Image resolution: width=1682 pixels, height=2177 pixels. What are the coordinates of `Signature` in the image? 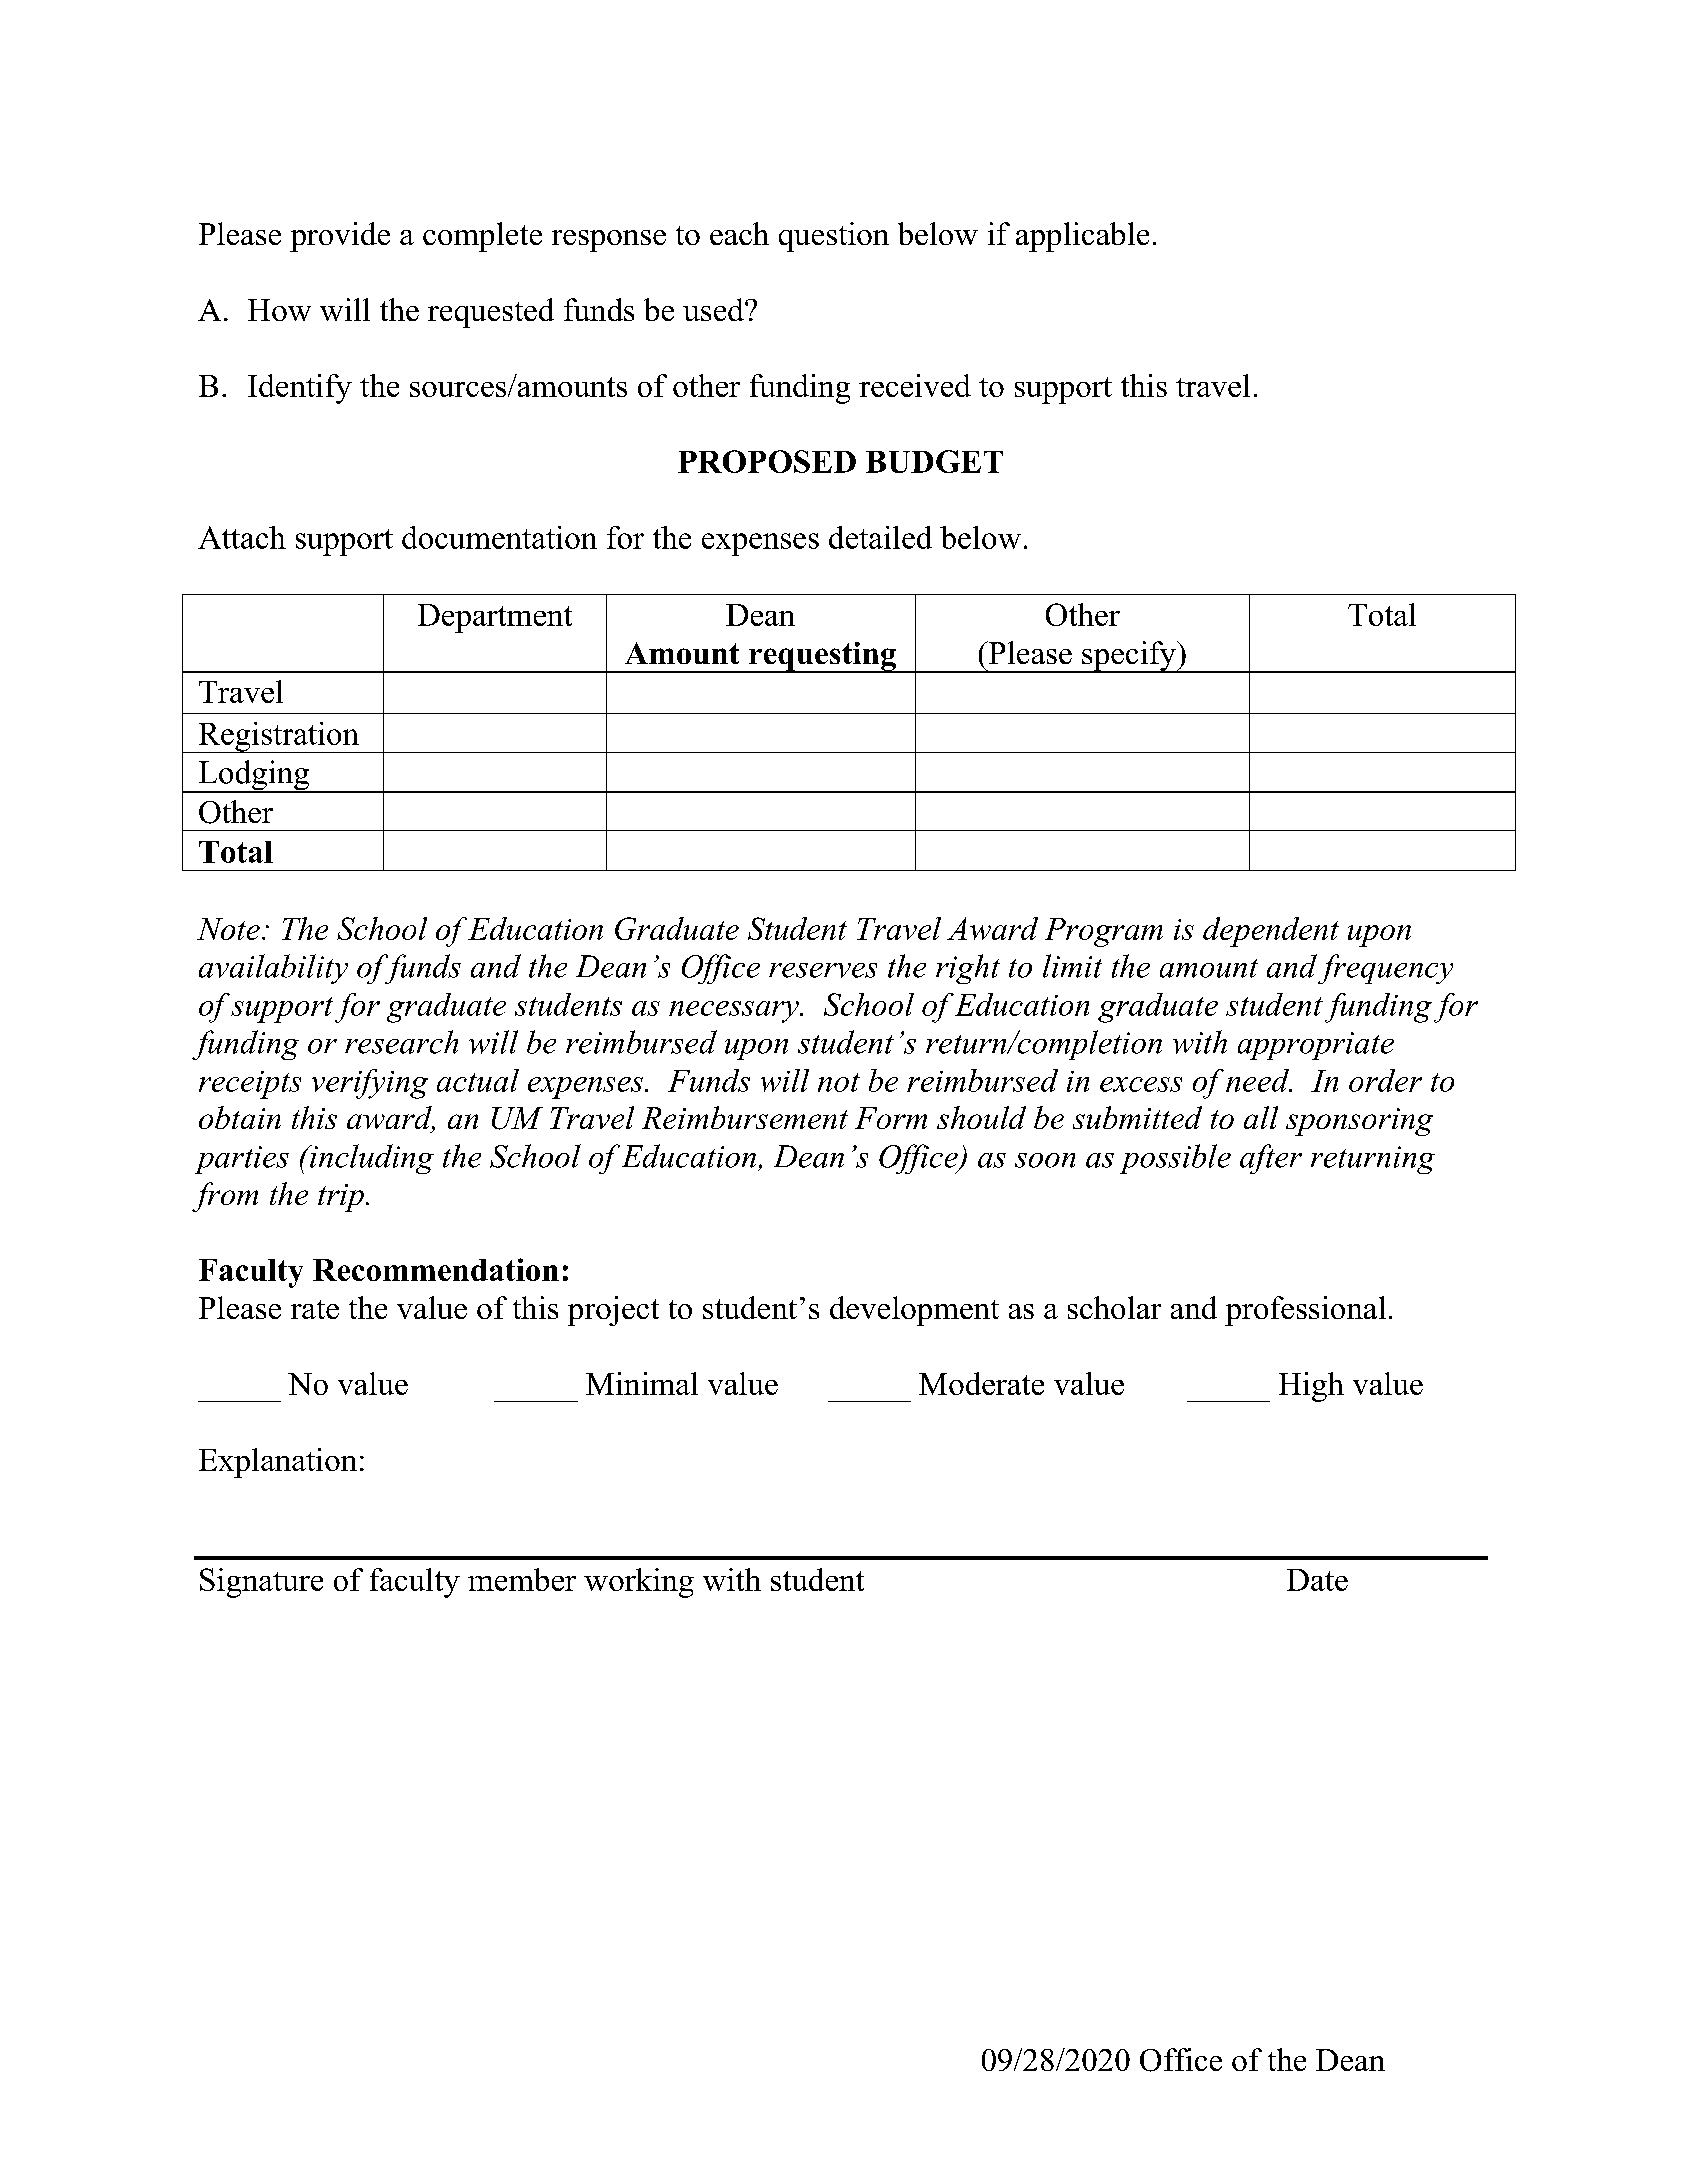 It's located at (261, 1583).
